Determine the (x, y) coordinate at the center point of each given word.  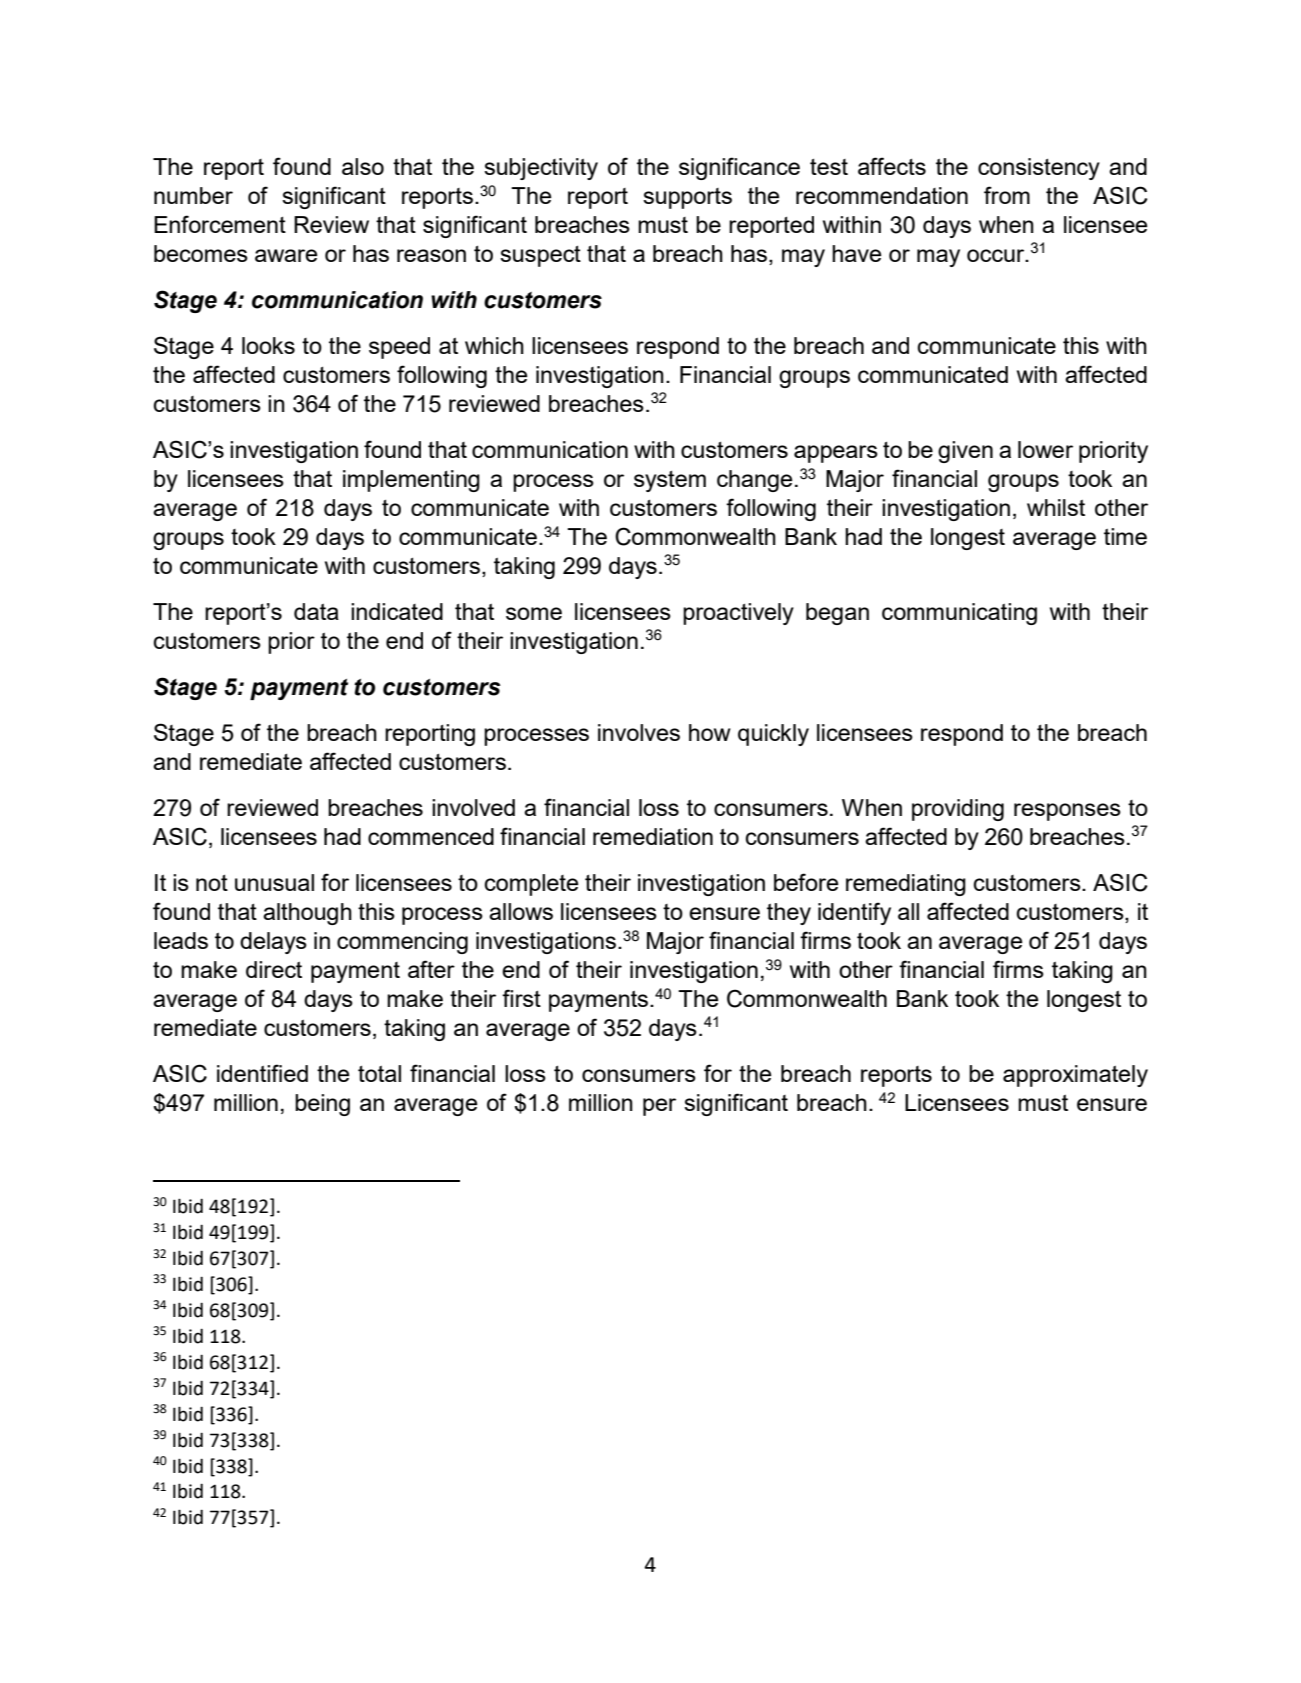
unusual (274, 882)
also (363, 166)
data (316, 611)
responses (1067, 812)
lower (1045, 449)
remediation (653, 836)
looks (268, 345)
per (659, 1107)
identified (262, 1073)
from (1007, 195)
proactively (738, 614)
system (670, 481)
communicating (959, 614)
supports (687, 198)
